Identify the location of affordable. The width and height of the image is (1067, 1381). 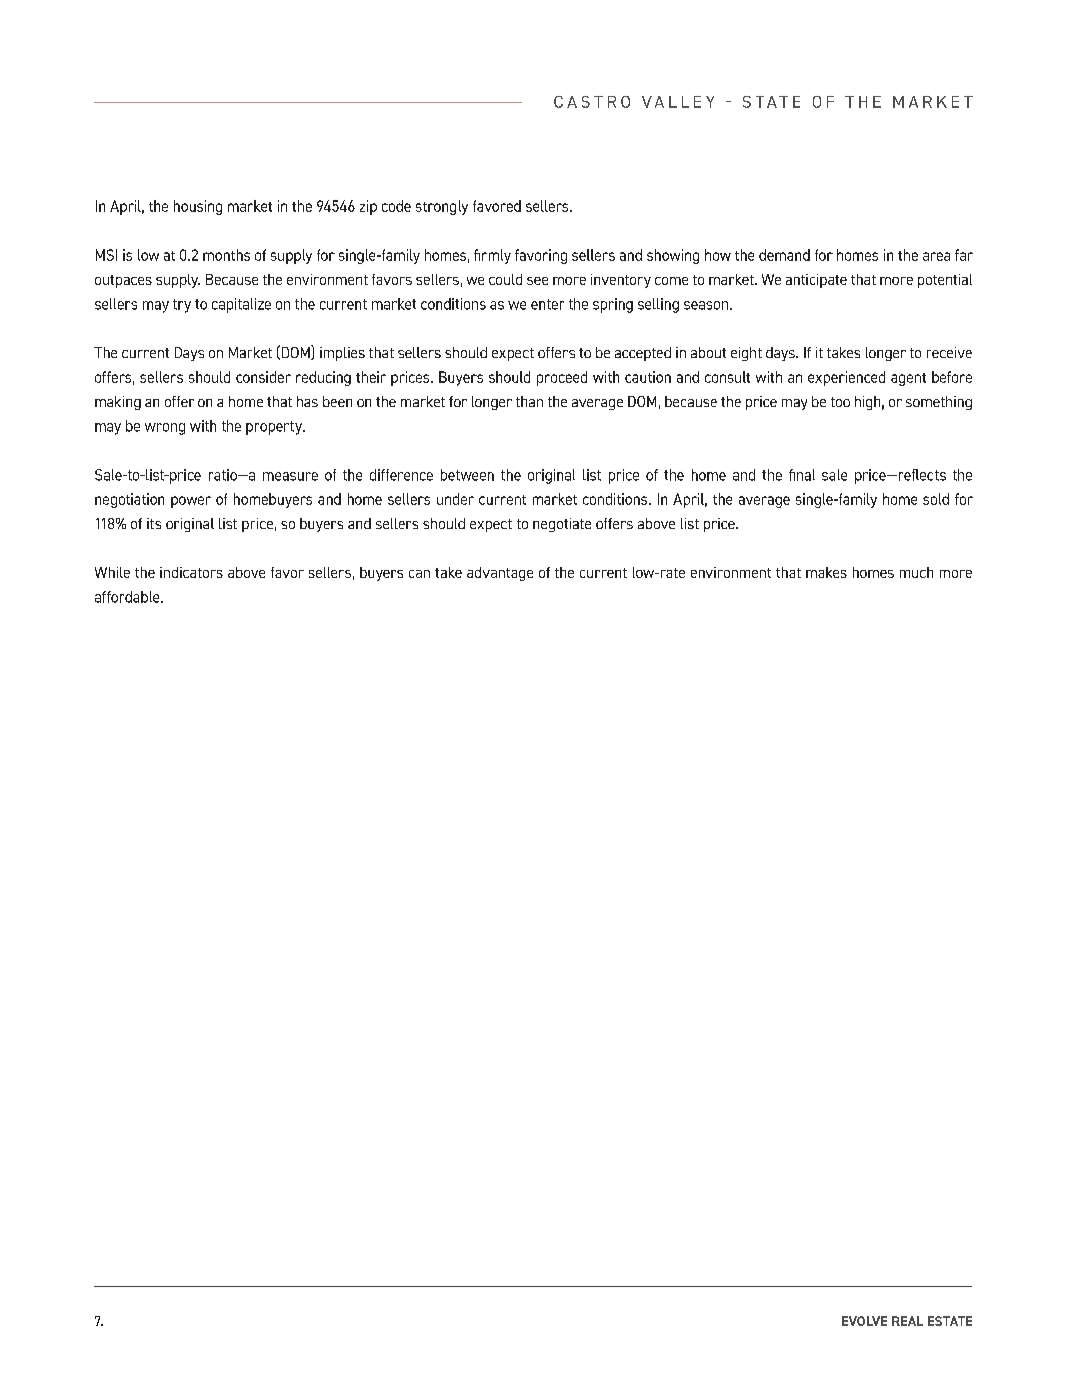
(128, 597).
